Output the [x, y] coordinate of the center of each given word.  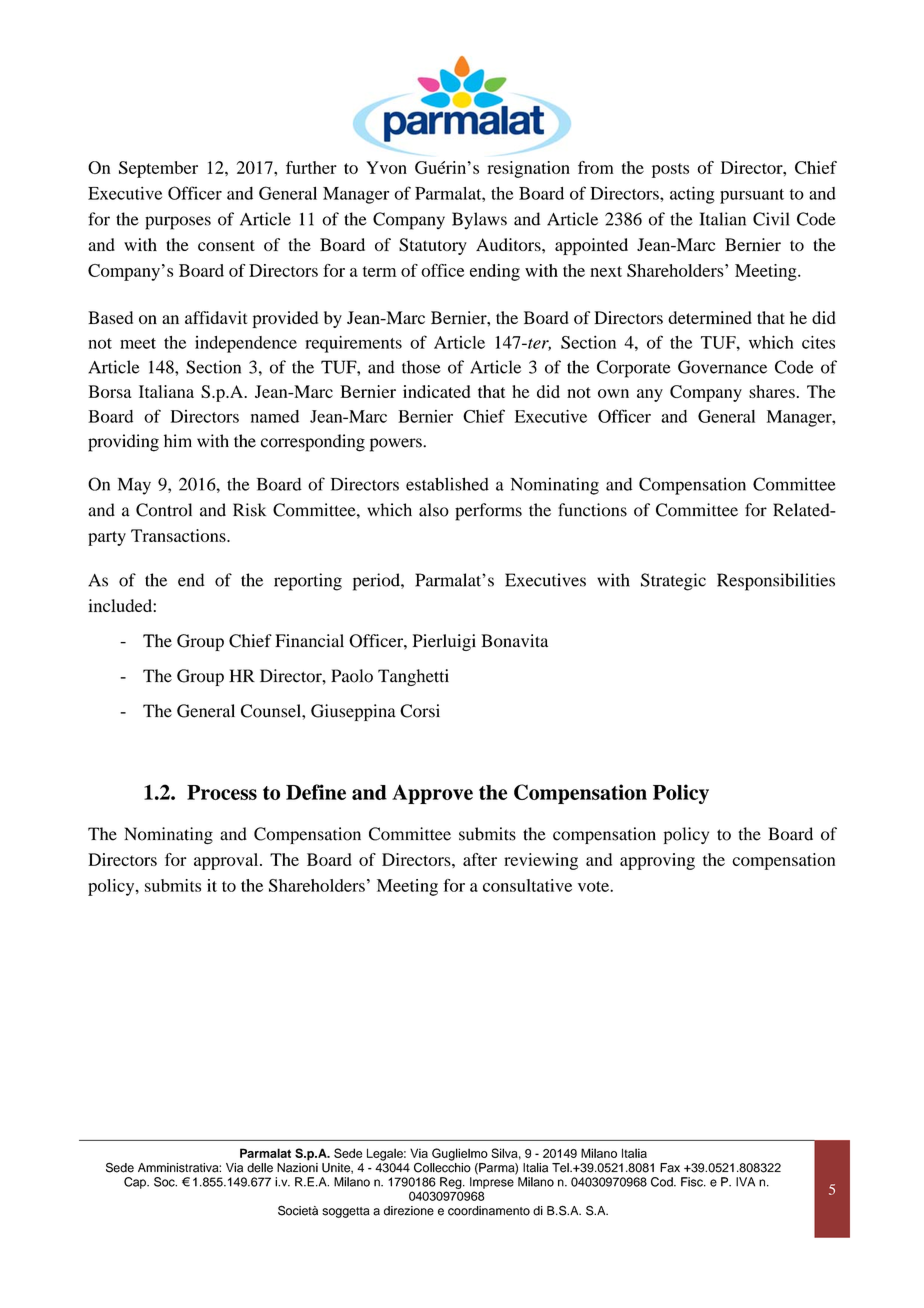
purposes [178, 223]
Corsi [420, 711]
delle [260, 1168]
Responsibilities [776, 582]
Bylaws [479, 221]
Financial [309, 640]
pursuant [752, 196]
